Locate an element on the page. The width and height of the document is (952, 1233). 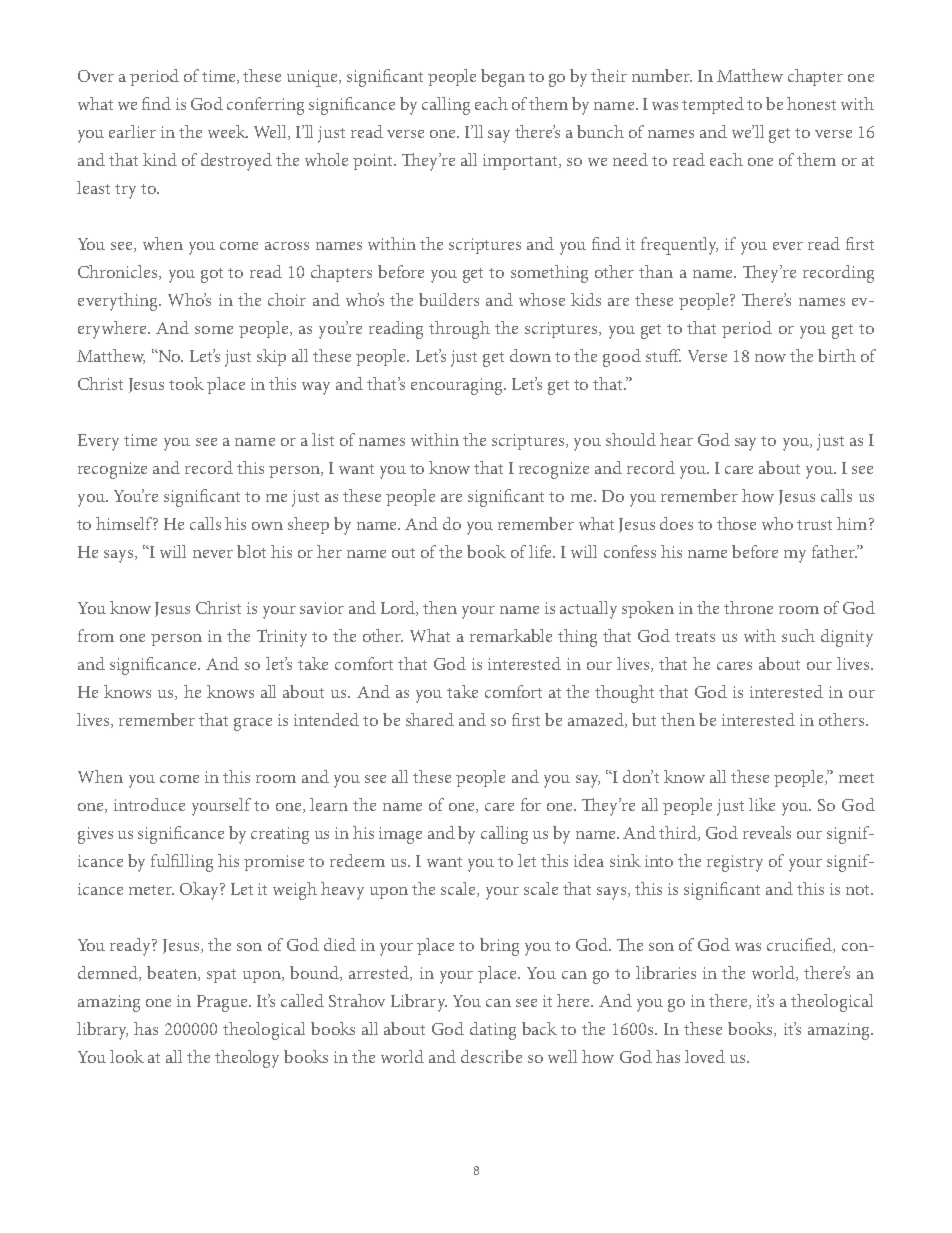
honest is located at coordinates (811, 103).
